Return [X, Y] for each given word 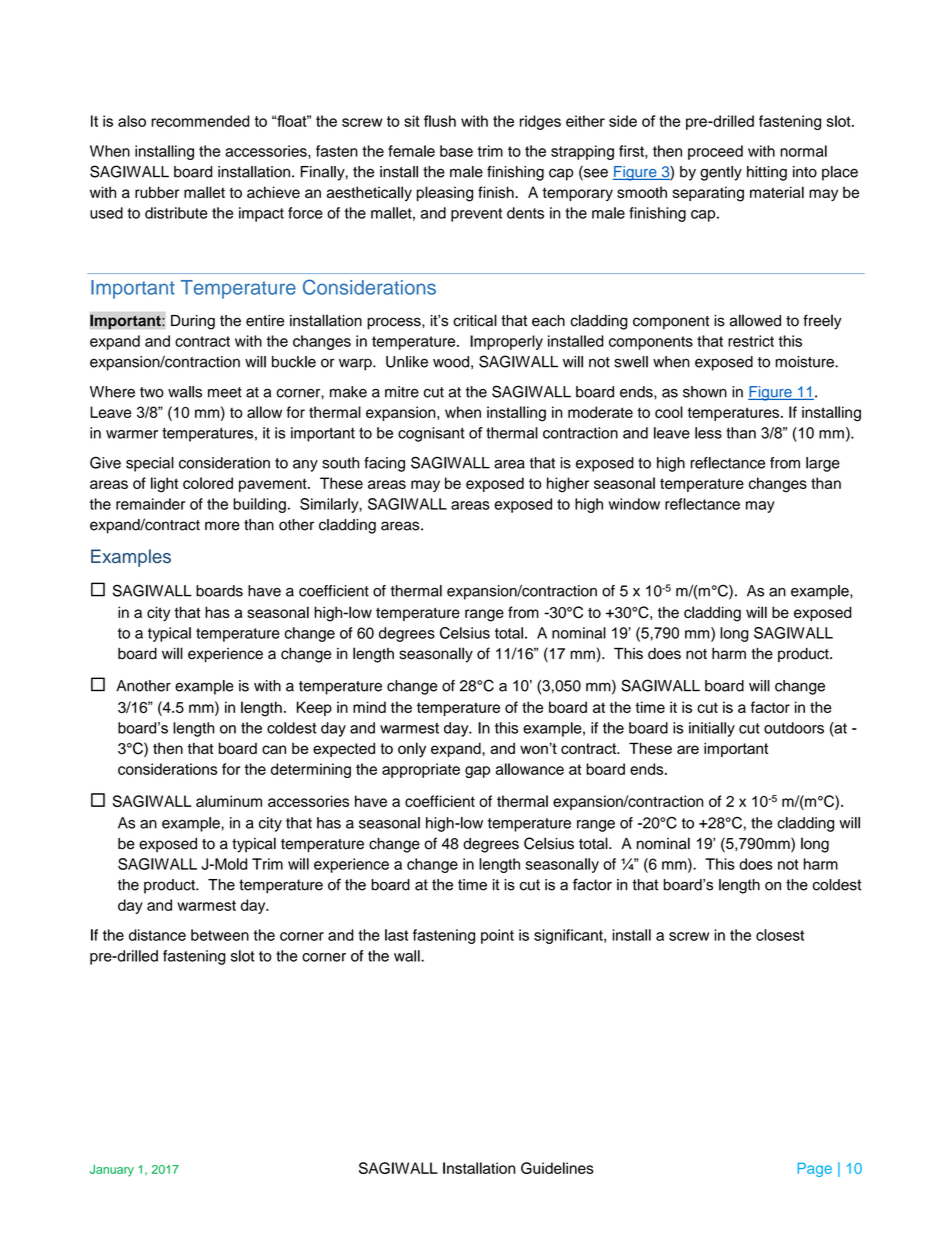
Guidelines [557, 1168]
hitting [767, 173]
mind [369, 707]
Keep [314, 708]
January [112, 1171]
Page [815, 1169]
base [456, 151]
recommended [200, 121]
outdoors [794, 728]
